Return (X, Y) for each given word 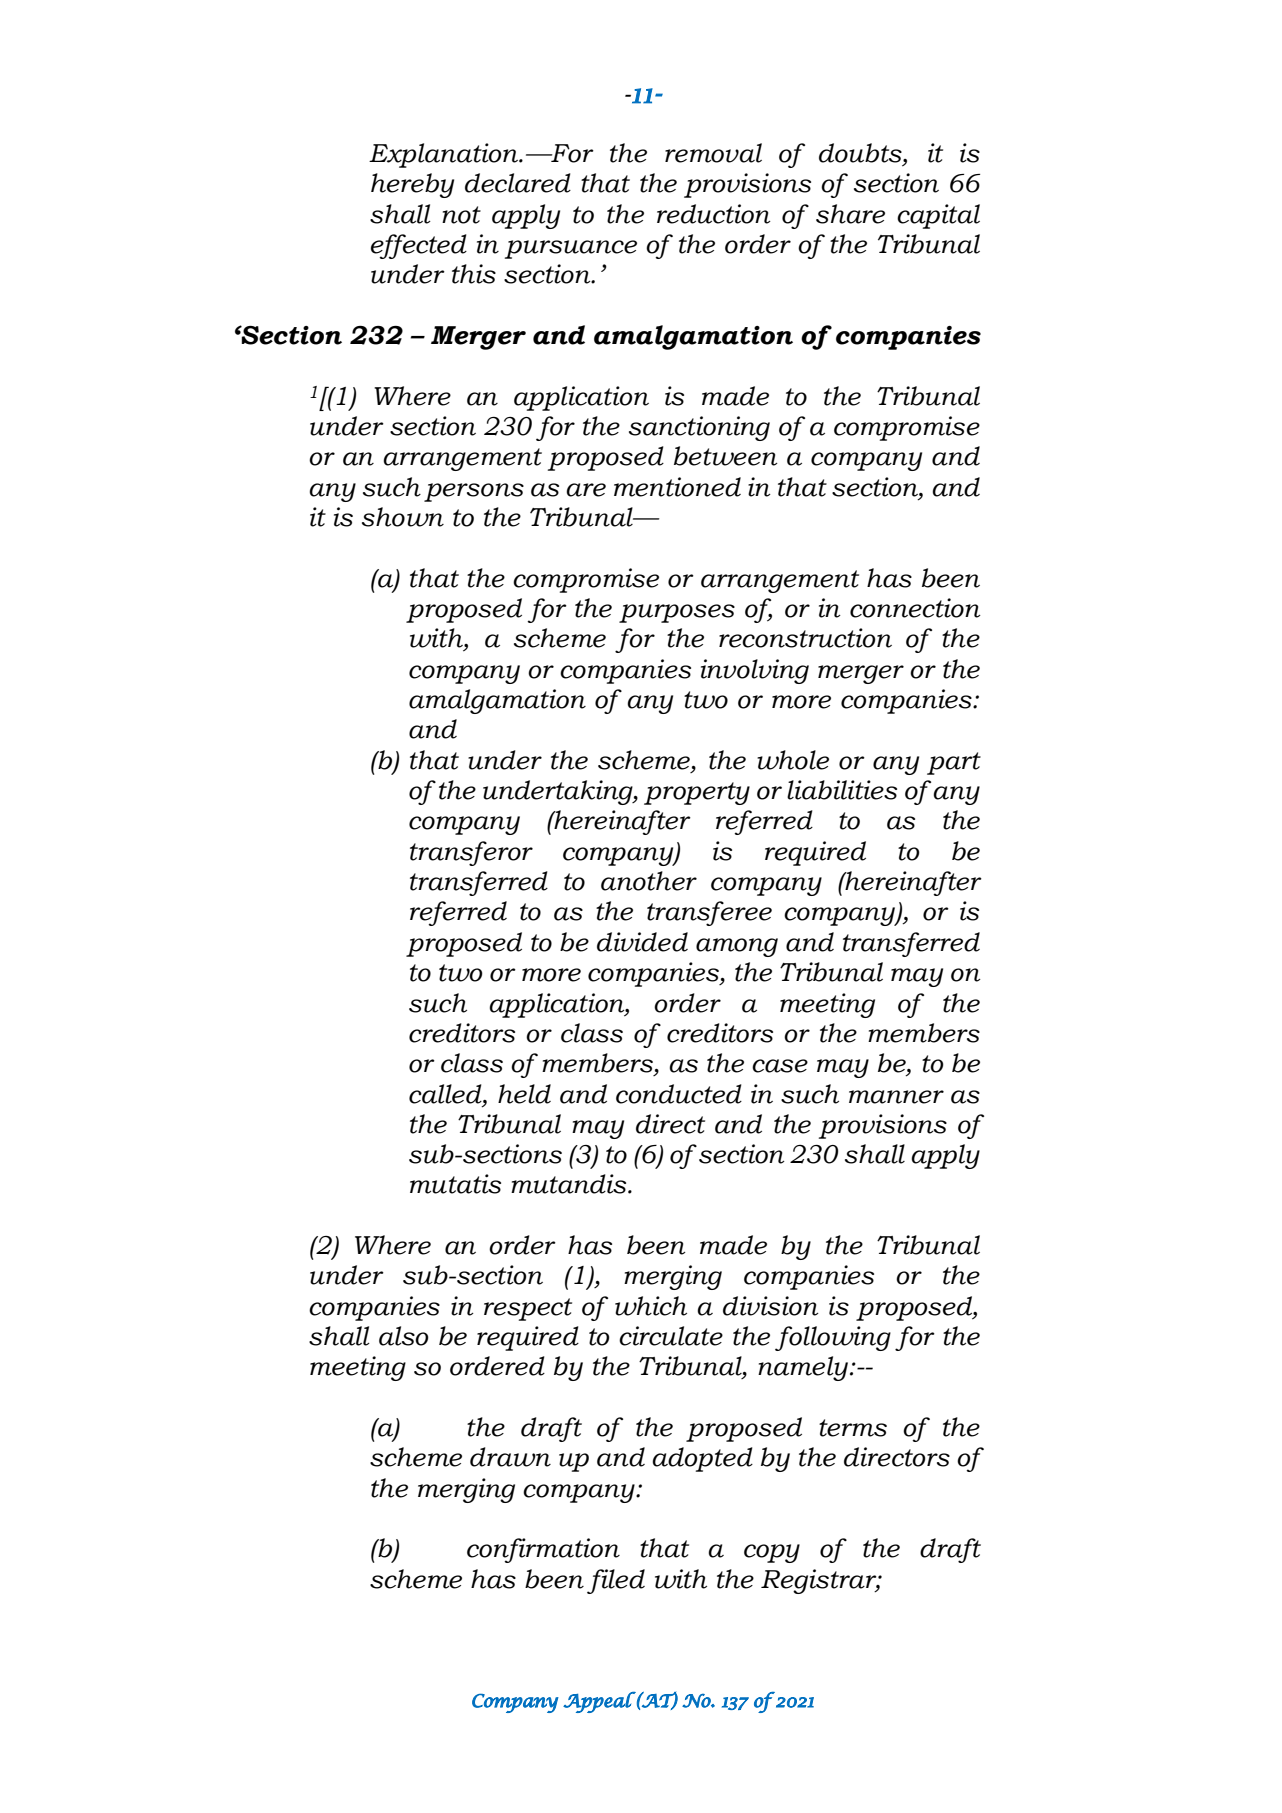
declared (518, 183)
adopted (702, 1459)
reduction (714, 214)
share (850, 214)
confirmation (543, 1550)
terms (853, 1428)
